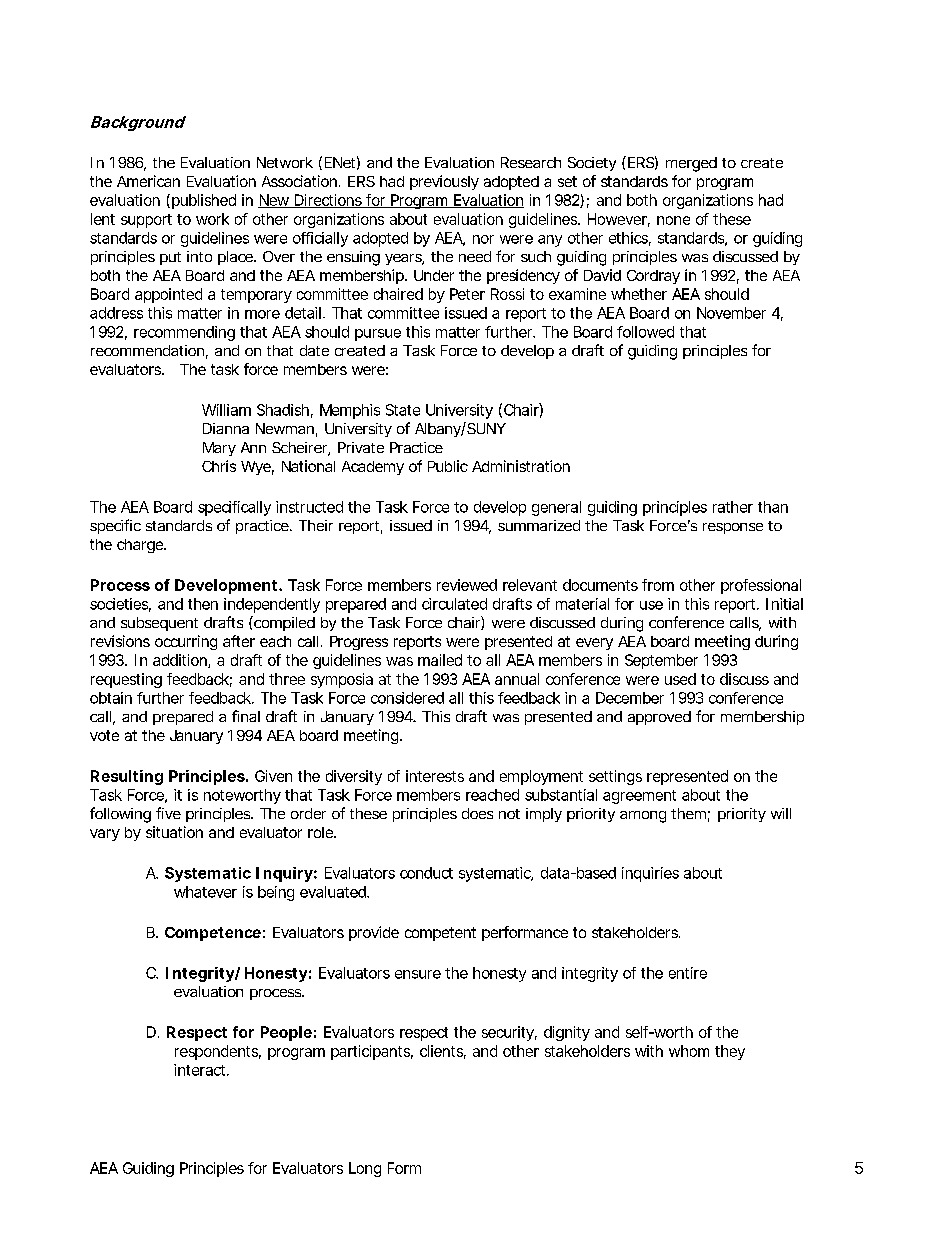  I want to click on interact, so click(201, 1070).
